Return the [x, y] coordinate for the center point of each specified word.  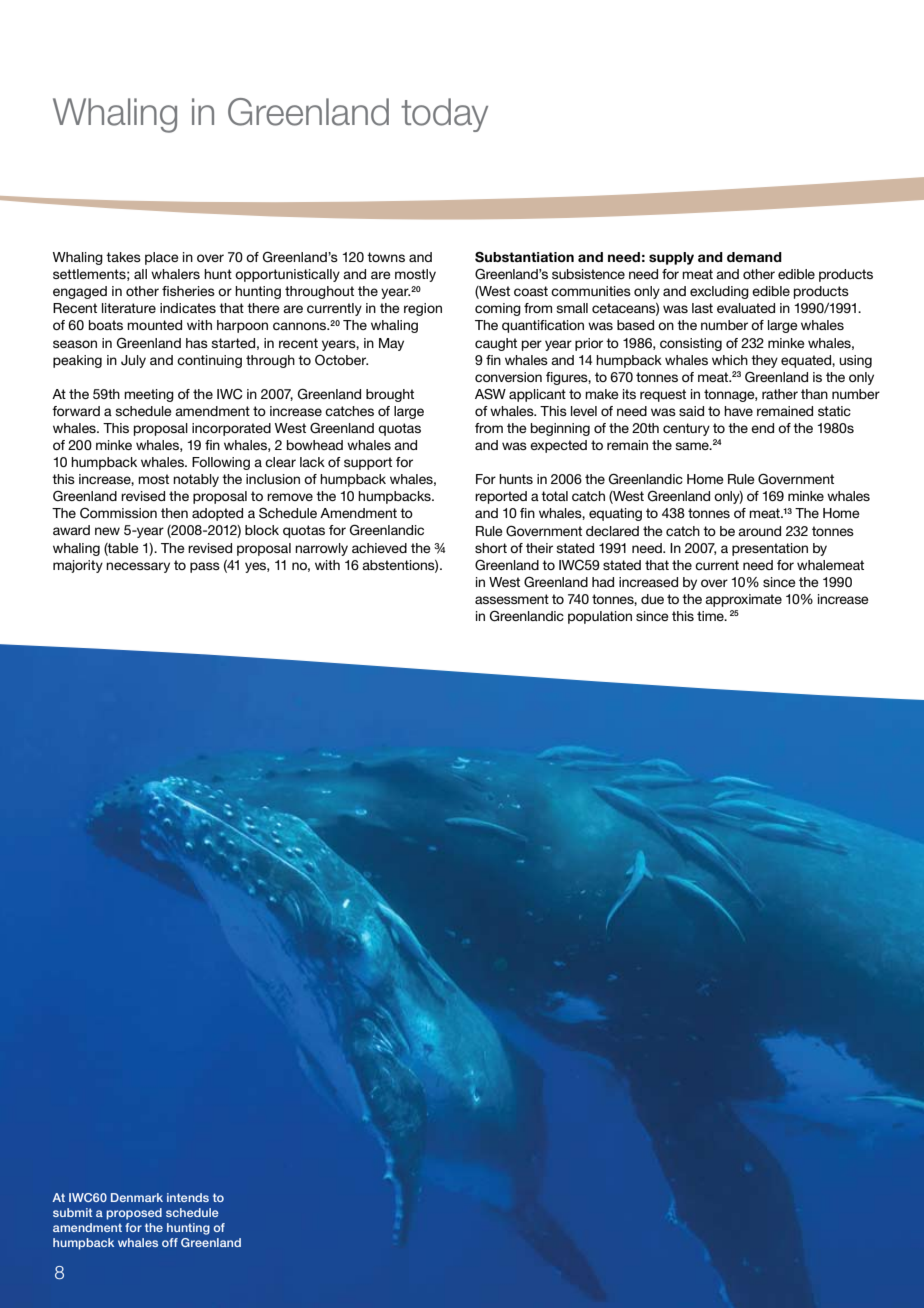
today [444, 115]
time [711, 616]
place [162, 258]
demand [754, 257]
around [759, 531]
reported [501, 497]
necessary [138, 567]
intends [188, 1197]
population [600, 617]
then [174, 513]
